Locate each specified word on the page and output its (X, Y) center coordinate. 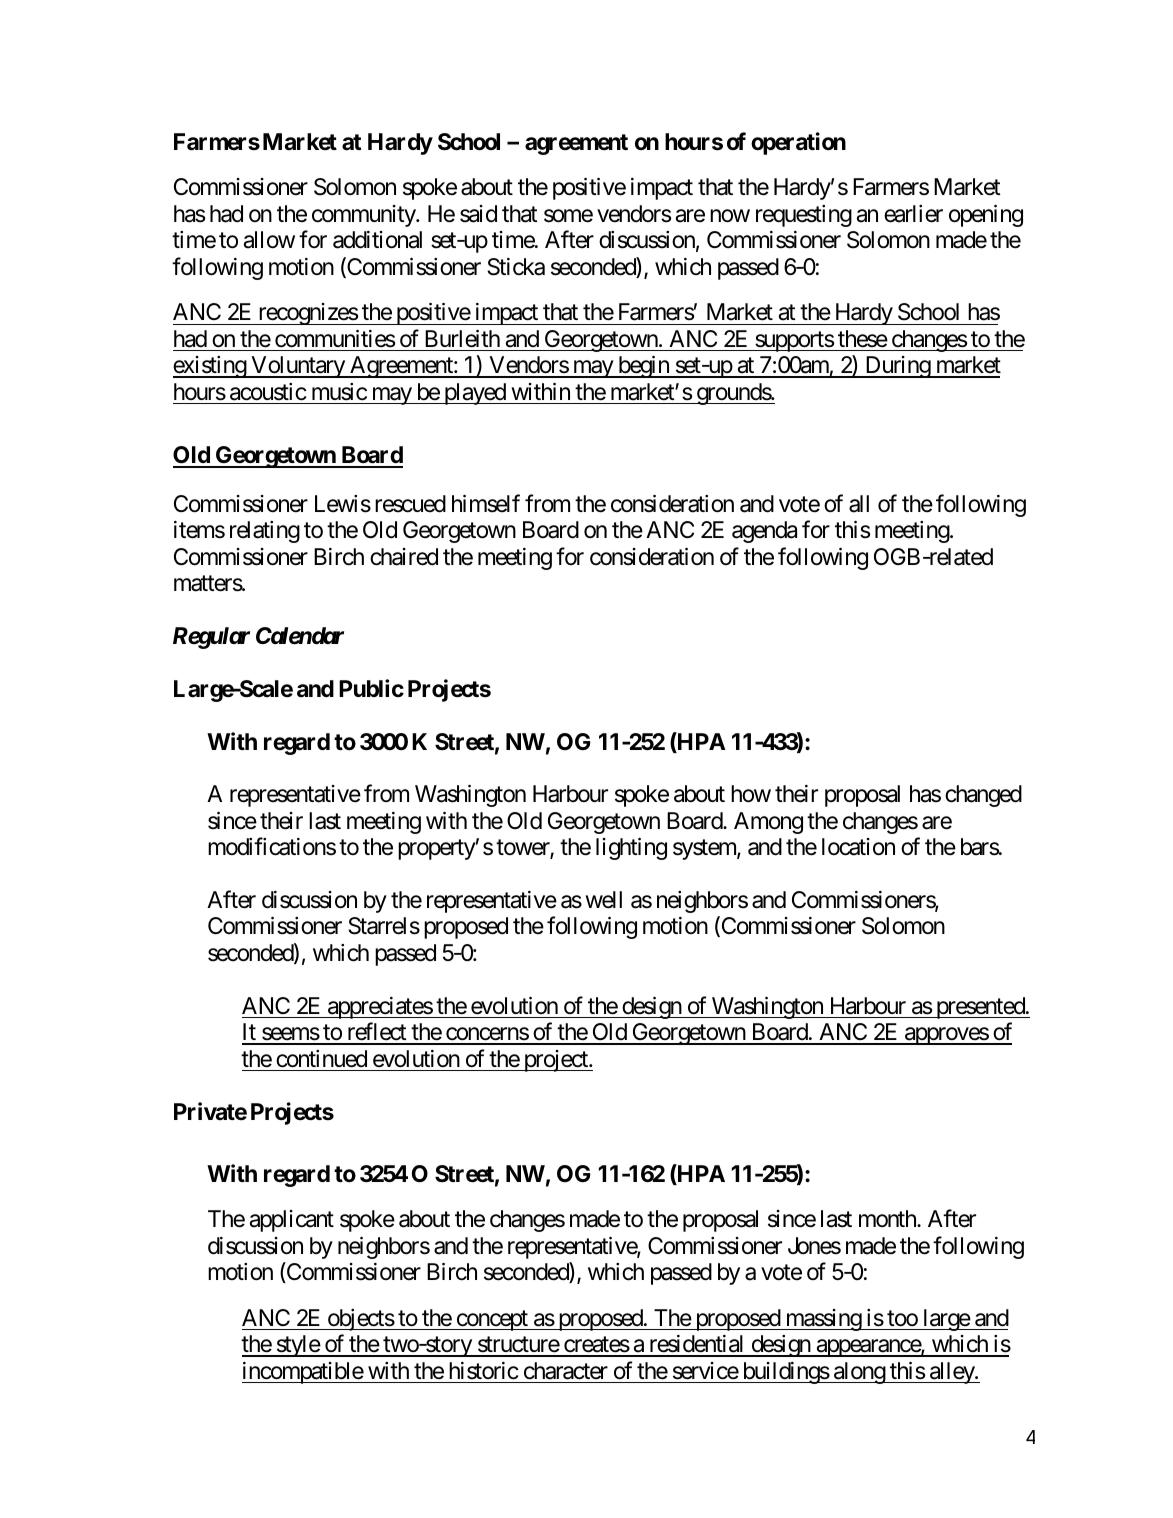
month (888, 1219)
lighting (631, 849)
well (603, 900)
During (897, 367)
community (364, 216)
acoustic (268, 392)
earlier (913, 214)
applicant (292, 1221)
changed (983, 796)
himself (486, 503)
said (478, 214)
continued (321, 1059)
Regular (211, 638)
